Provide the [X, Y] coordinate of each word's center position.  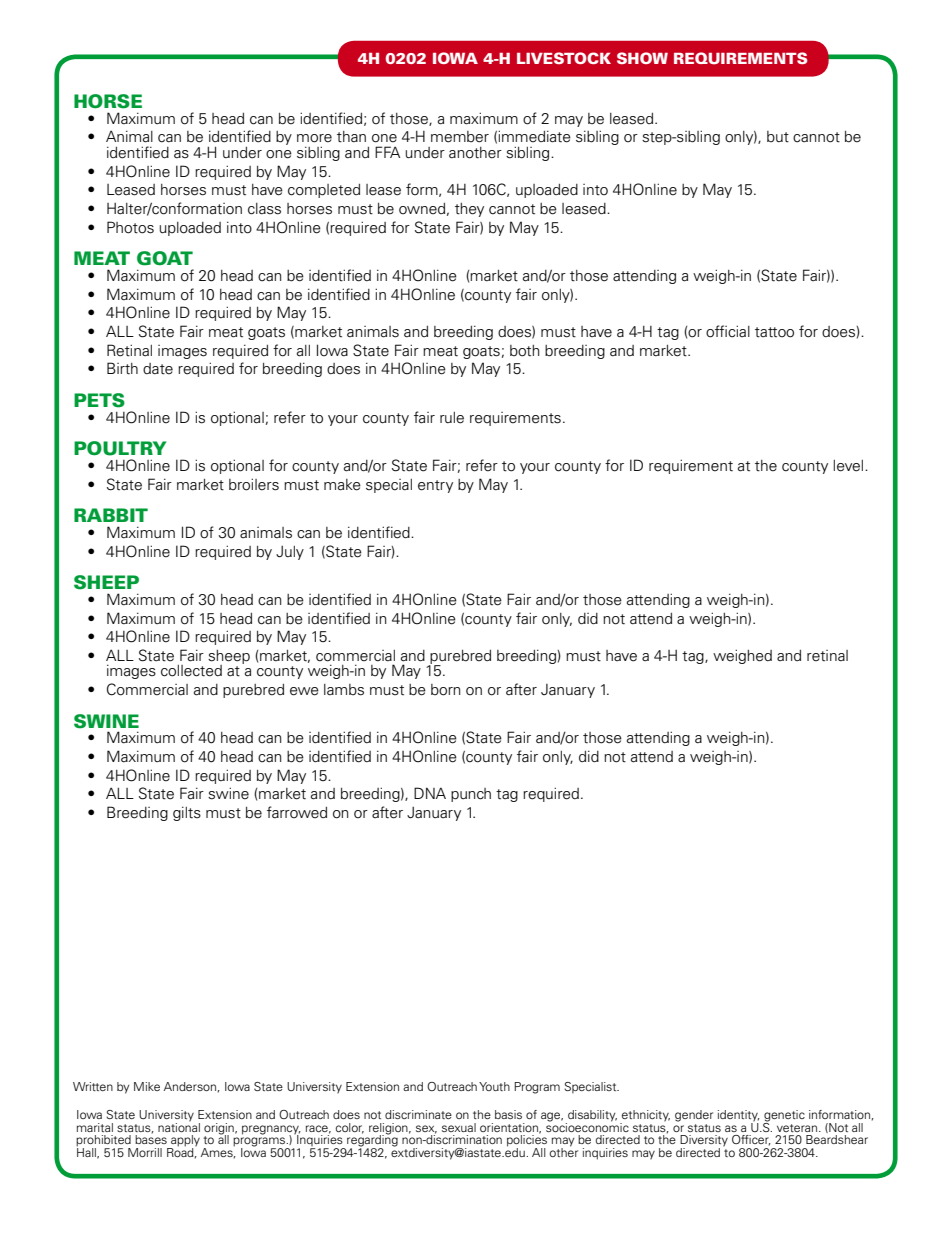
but [778, 137]
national [179, 1126]
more [314, 138]
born [446, 690]
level [850, 466]
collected [191, 671]
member [460, 137]
